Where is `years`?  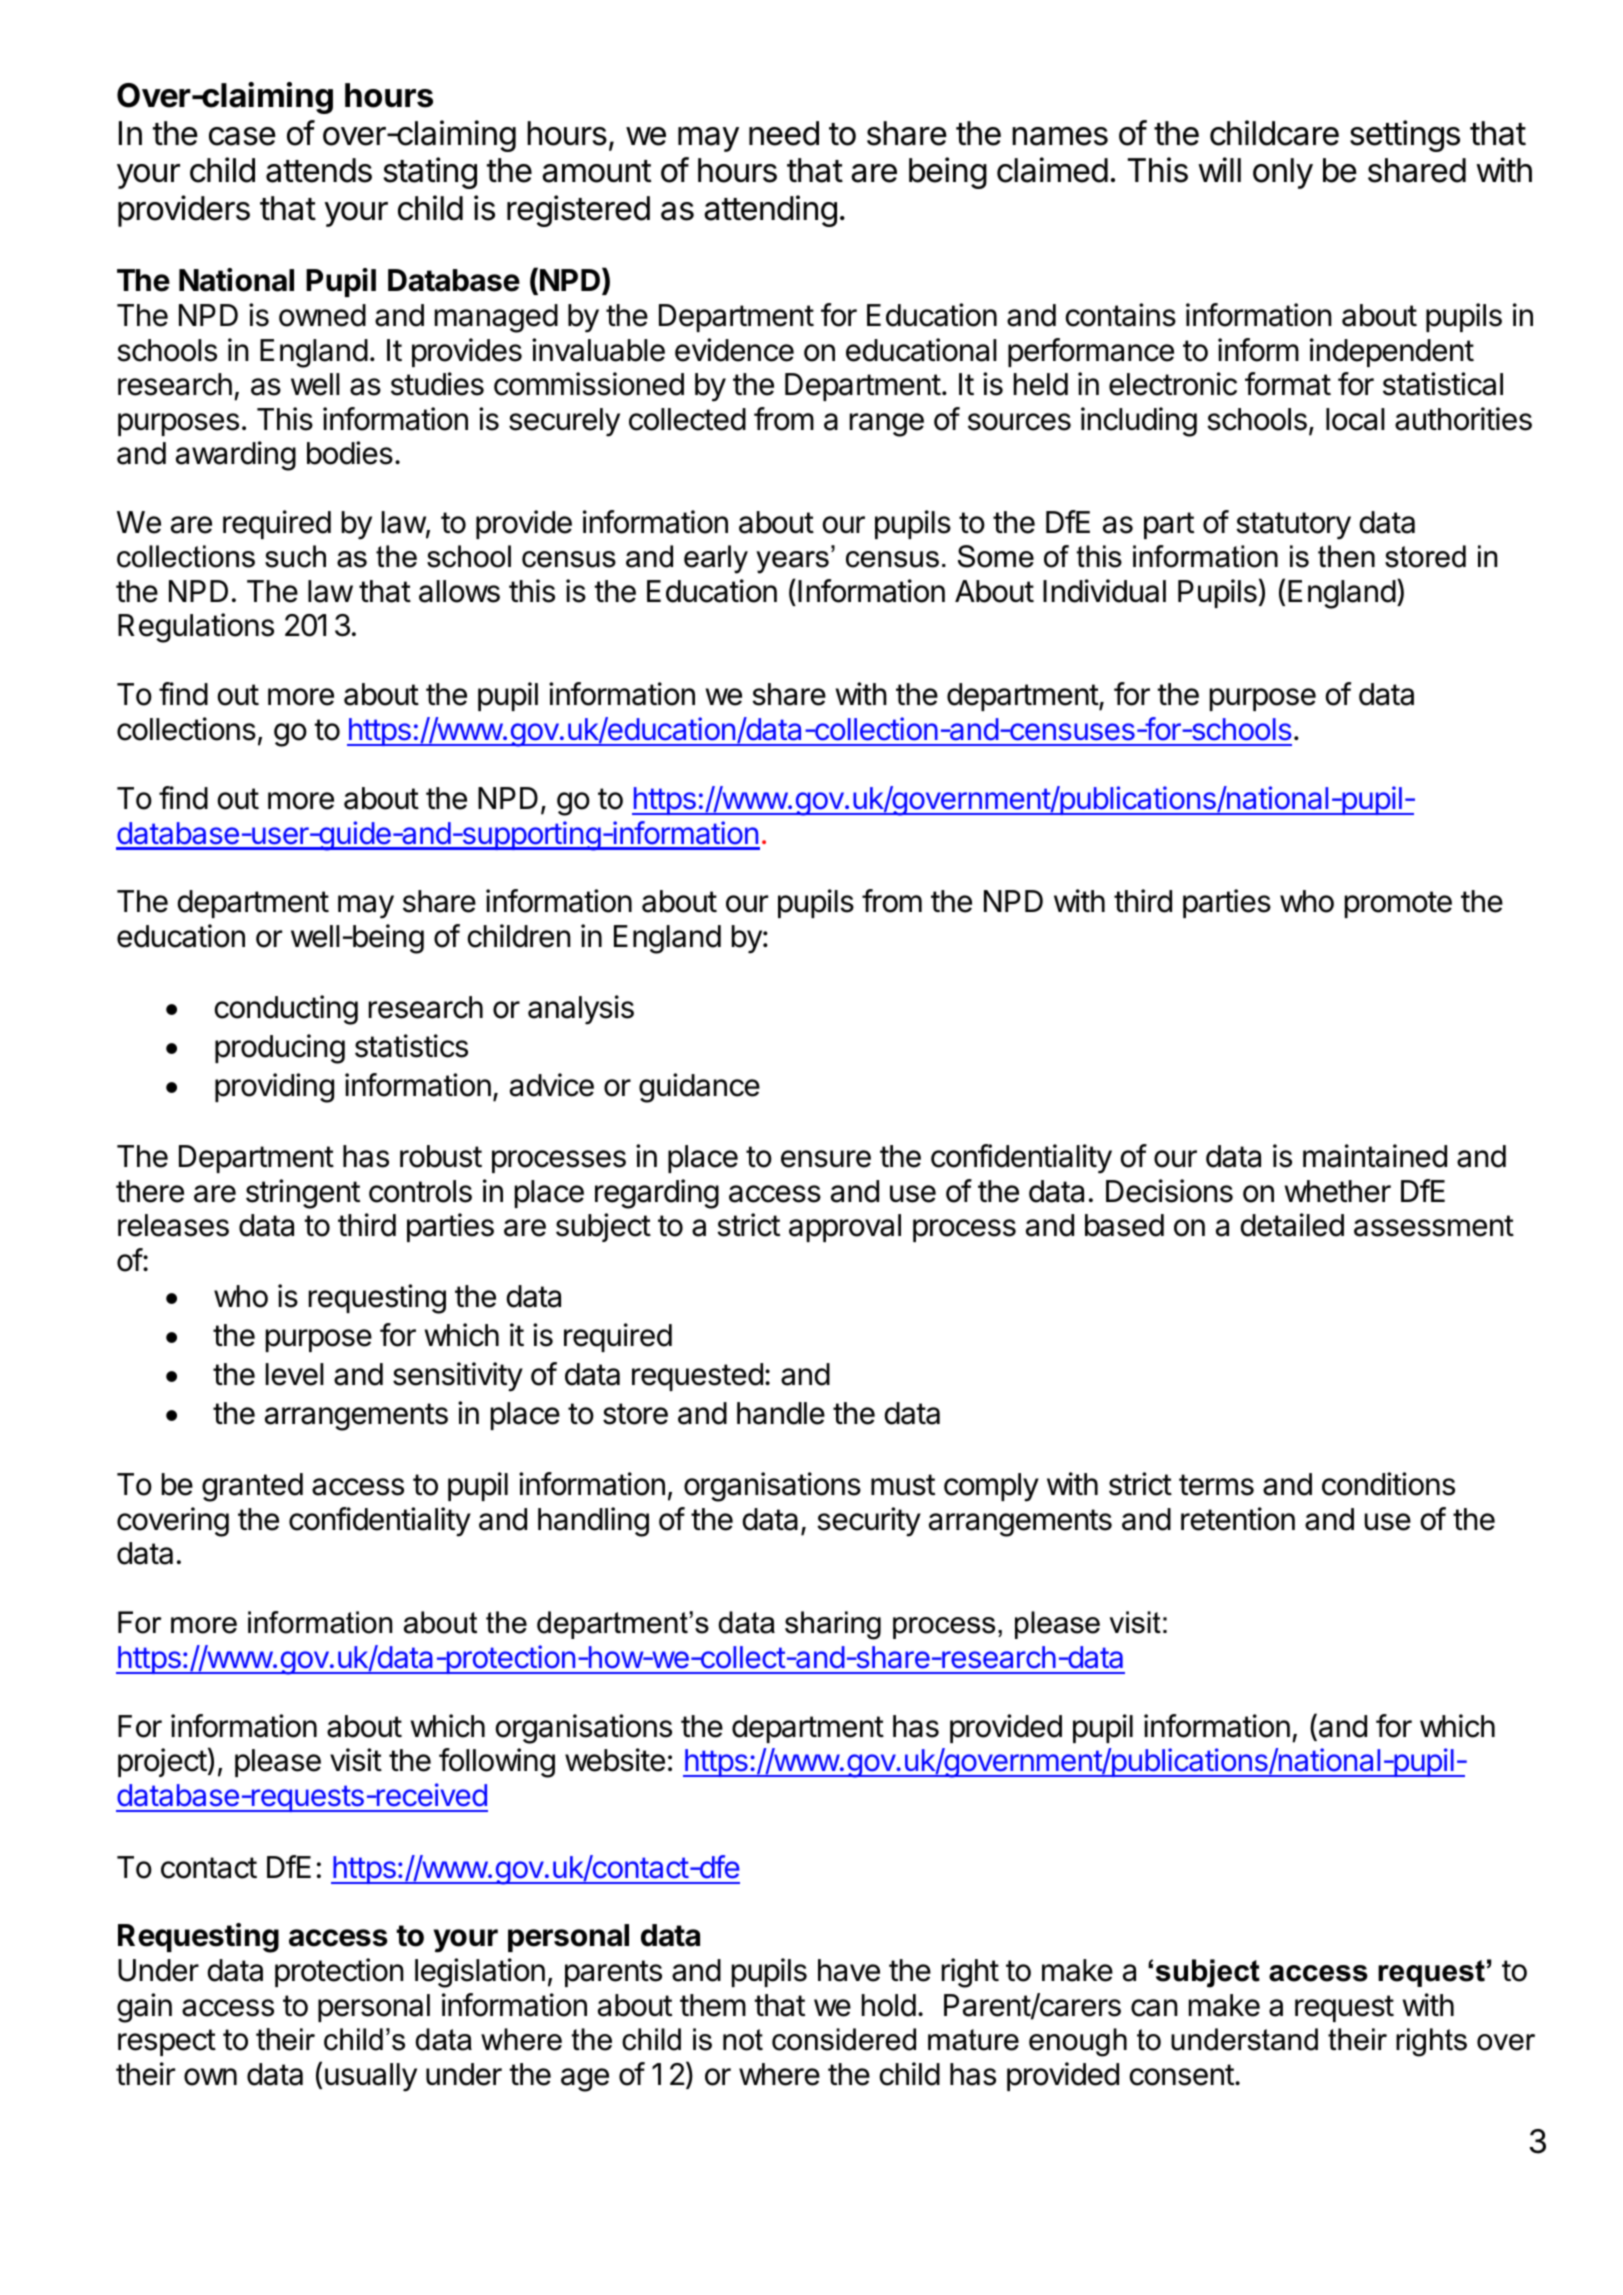 years is located at coordinates (792, 562).
